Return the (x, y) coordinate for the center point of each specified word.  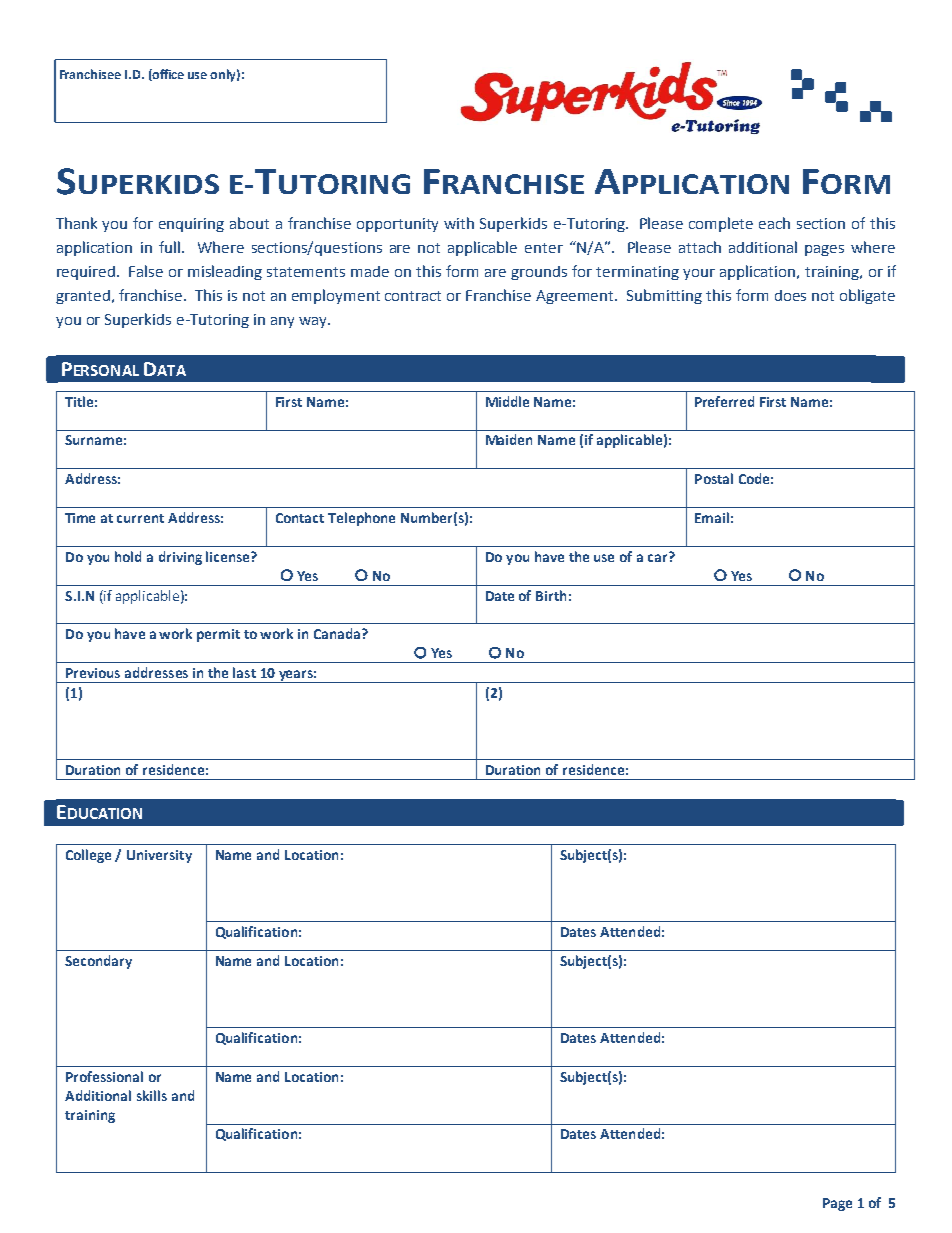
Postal (714, 478)
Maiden (509, 439)
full (169, 247)
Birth (551, 595)
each (774, 223)
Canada (338, 633)
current (140, 518)
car (659, 557)
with (459, 223)
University (159, 856)
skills (152, 1095)
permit (218, 635)
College (88, 856)
